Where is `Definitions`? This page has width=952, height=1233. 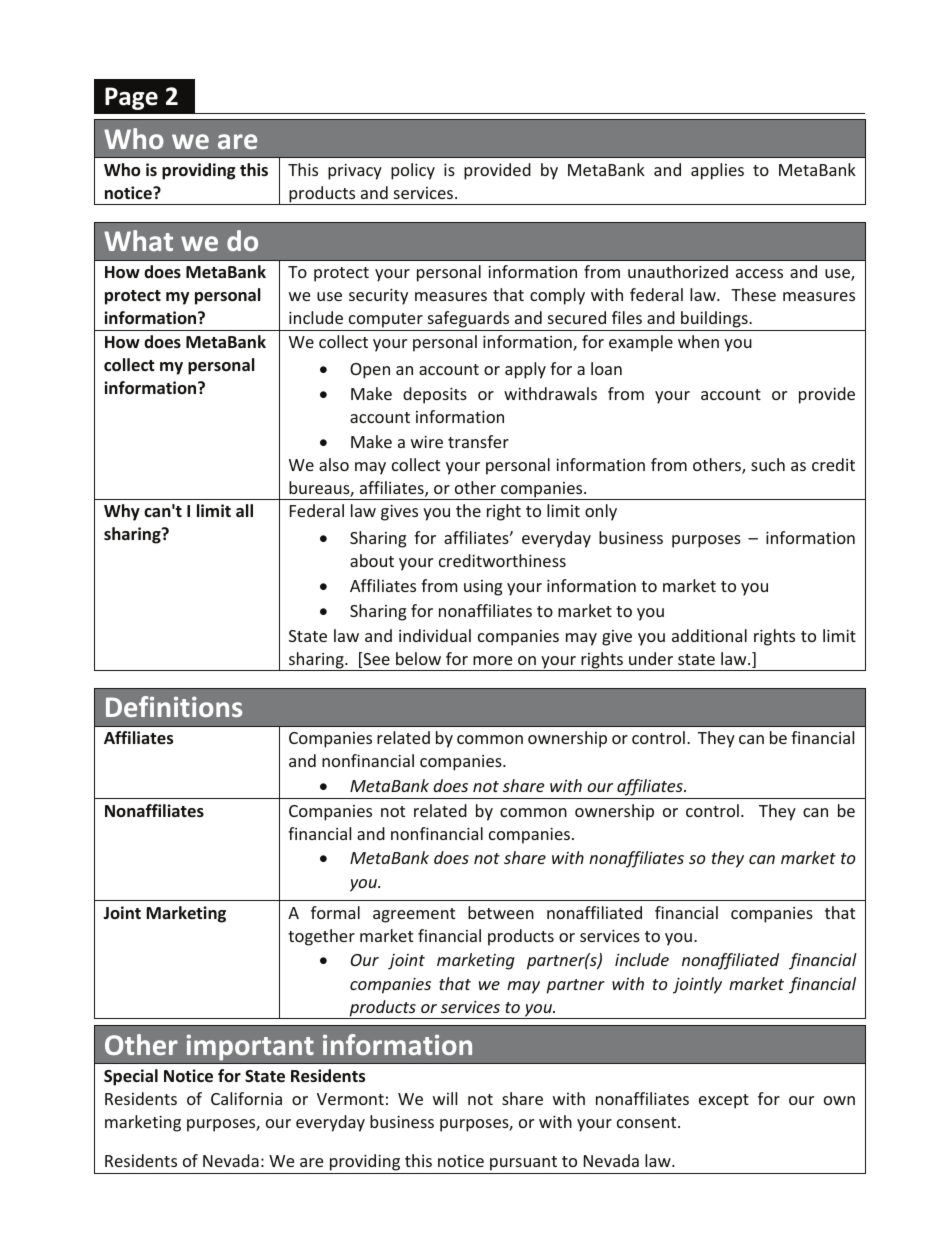 Definitions is located at coordinates (174, 706).
